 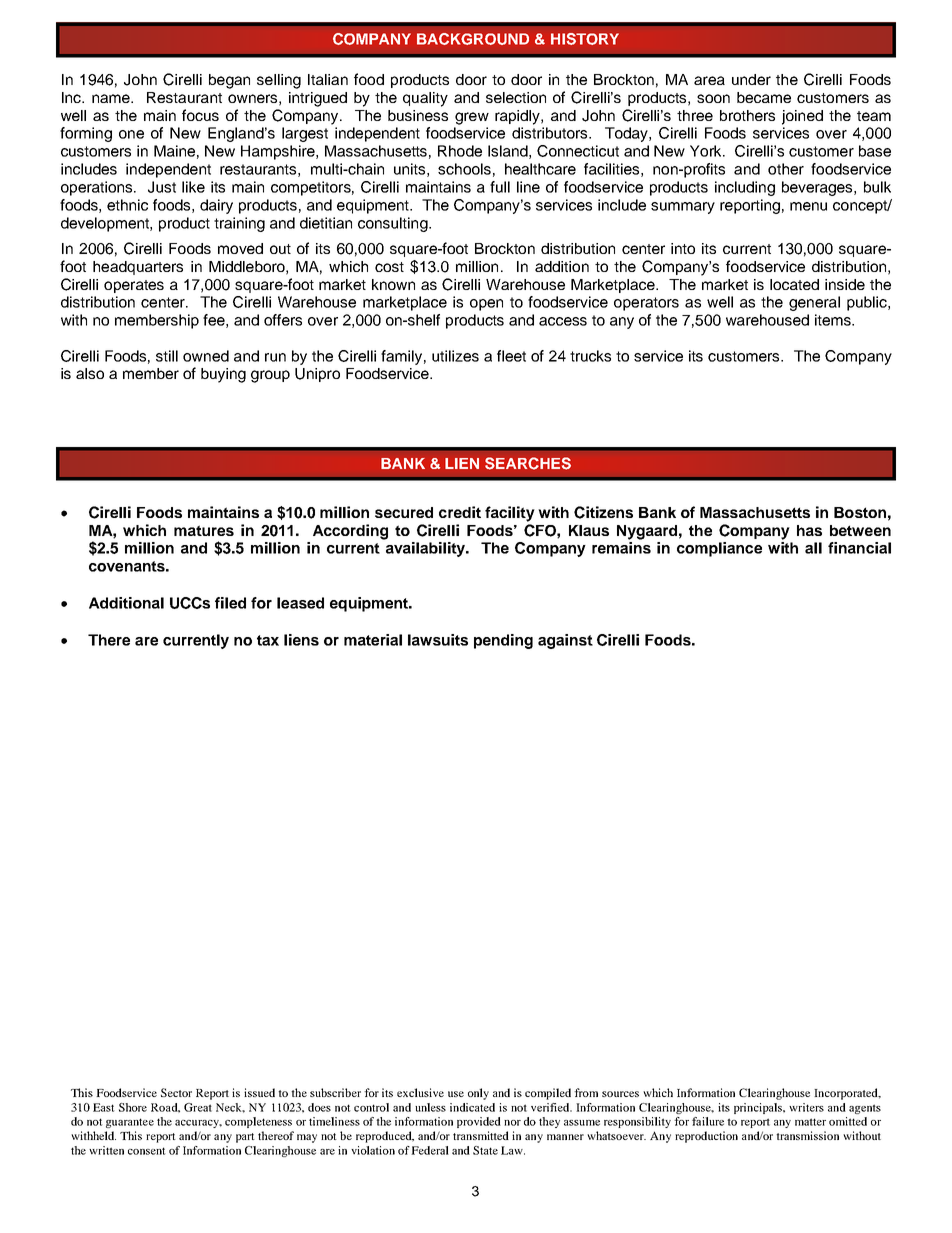 What do you see at coordinates (229, 81) in the image?
I see `began` at bounding box center [229, 81].
